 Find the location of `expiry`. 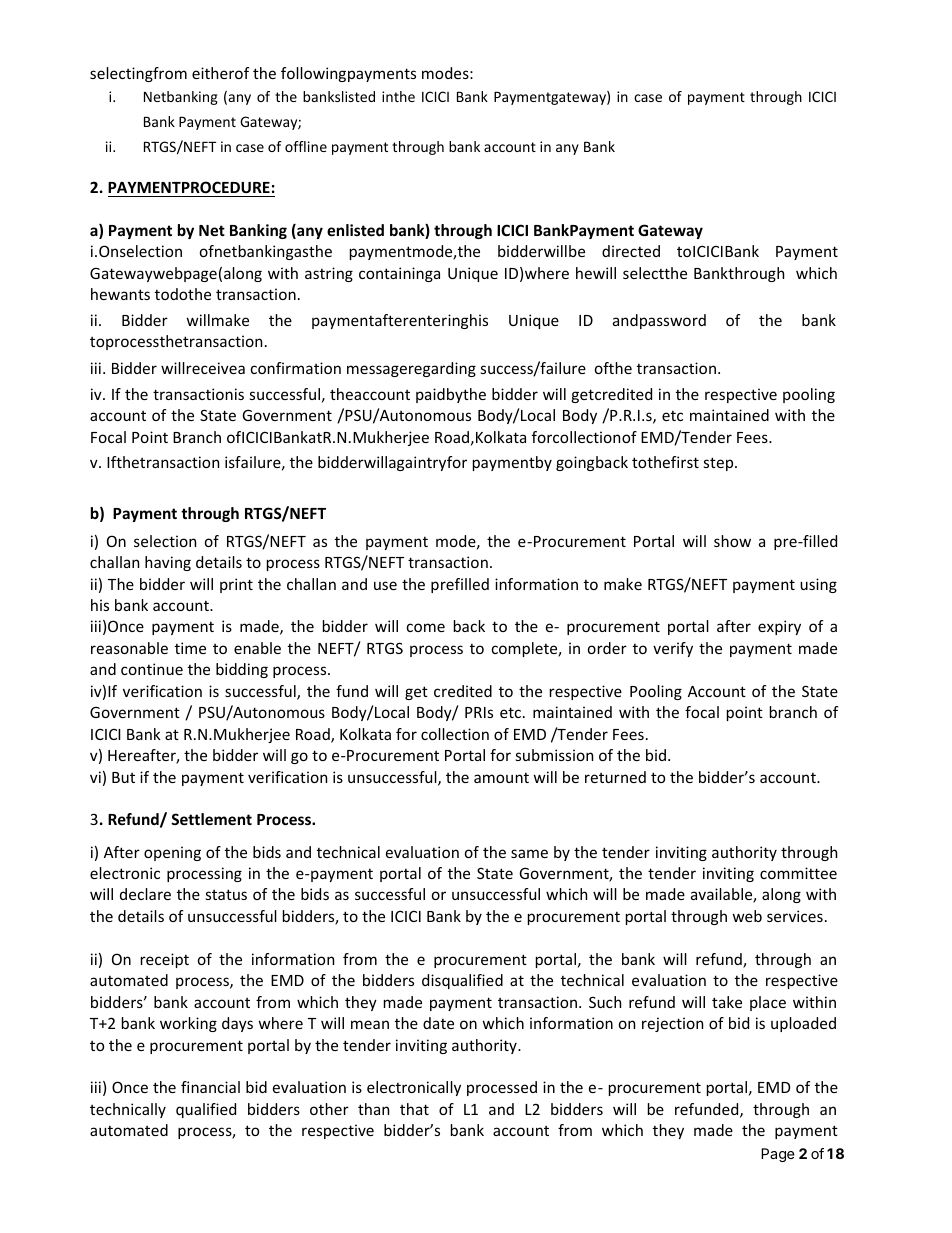

expiry is located at coordinates (779, 627).
